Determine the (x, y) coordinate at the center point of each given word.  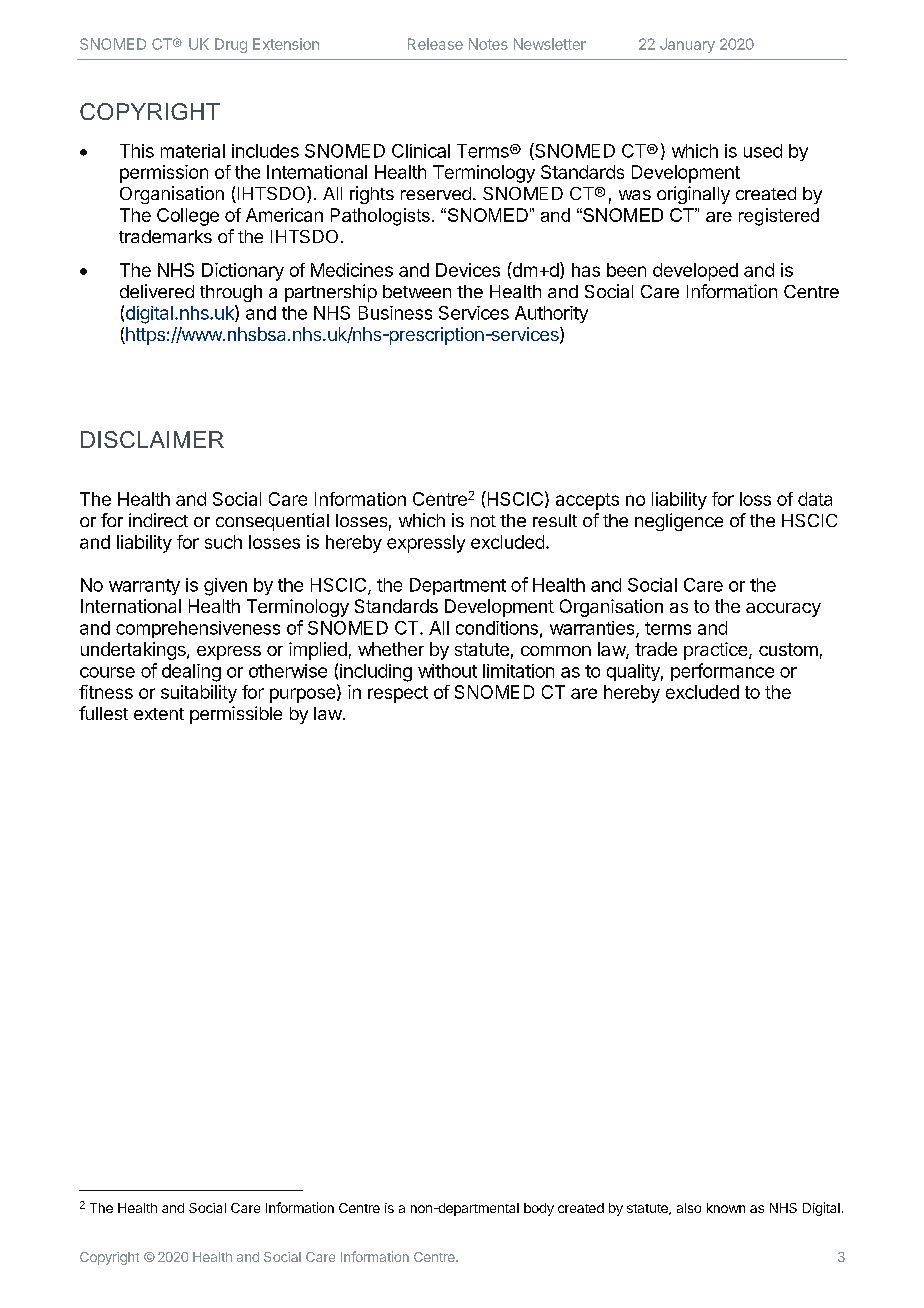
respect (398, 694)
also (689, 1208)
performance (722, 672)
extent (159, 714)
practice (717, 651)
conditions (497, 628)
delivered (157, 291)
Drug (231, 45)
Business (395, 313)
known (726, 1208)
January (687, 45)
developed (695, 272)
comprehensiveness (198, 629)
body (539, 1209)
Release (435, 44)
